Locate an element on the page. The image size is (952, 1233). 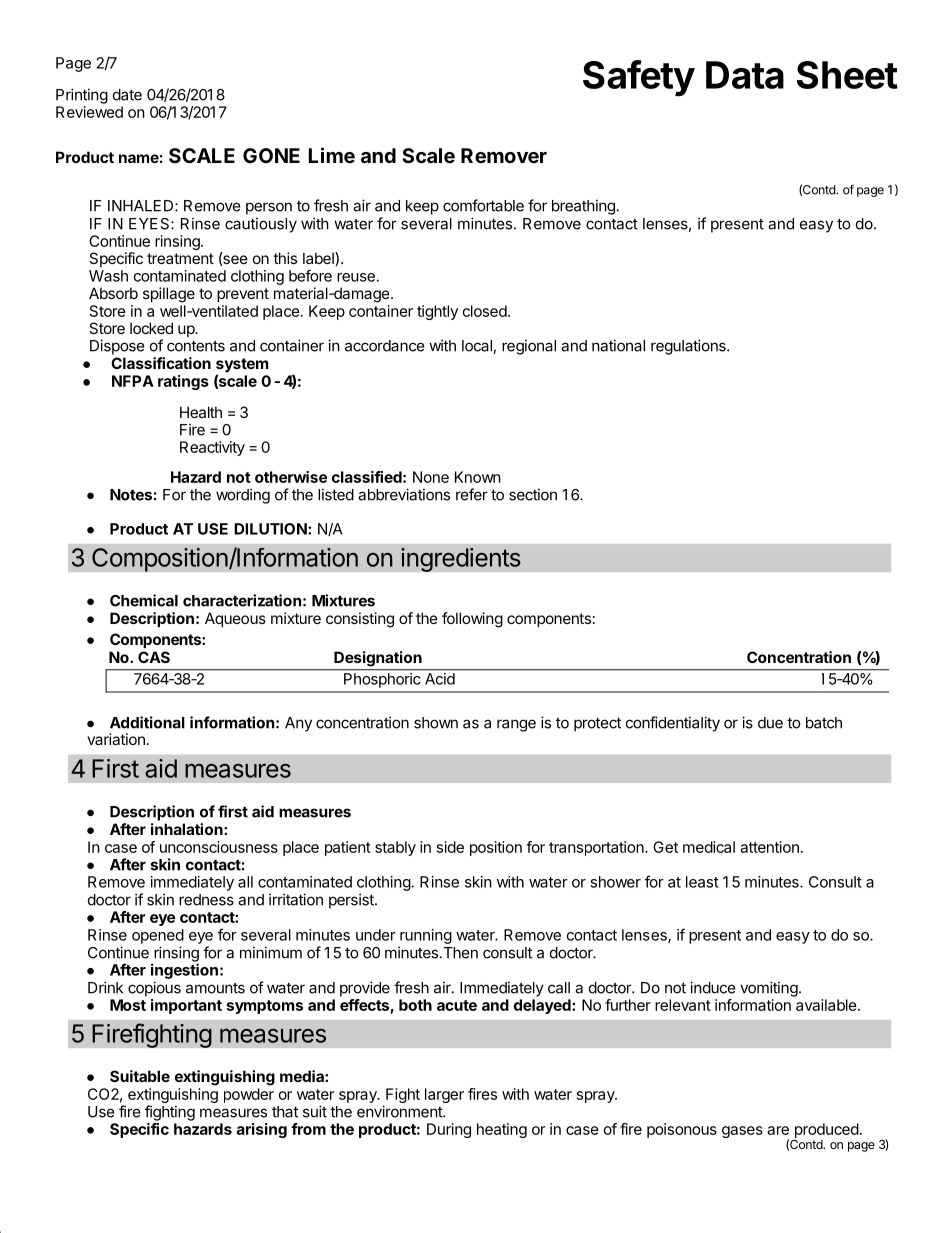
gases is located at coordinates (742, 1132).
